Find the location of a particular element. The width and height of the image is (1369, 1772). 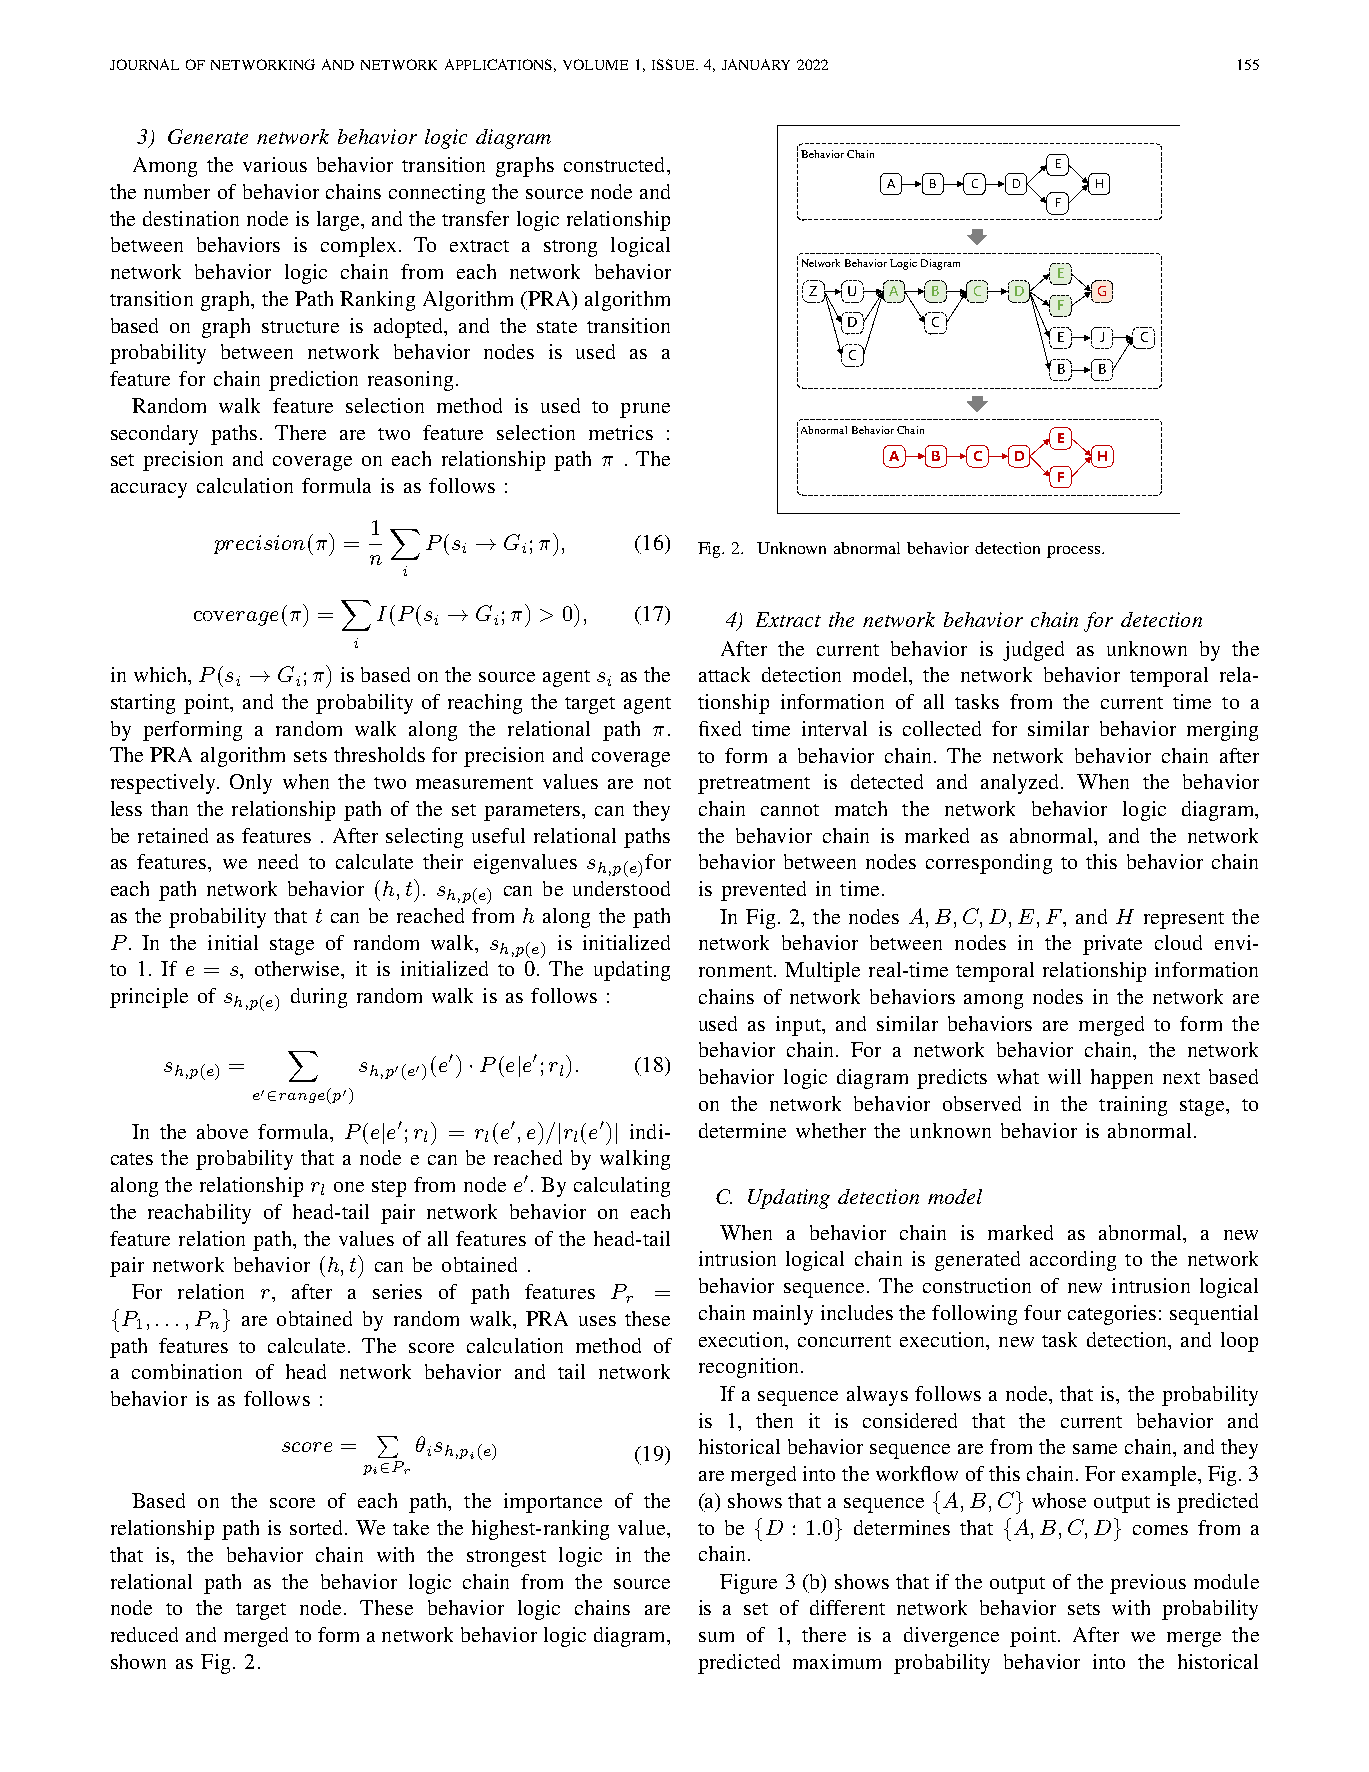

which is located at coordinates (161, 674).
